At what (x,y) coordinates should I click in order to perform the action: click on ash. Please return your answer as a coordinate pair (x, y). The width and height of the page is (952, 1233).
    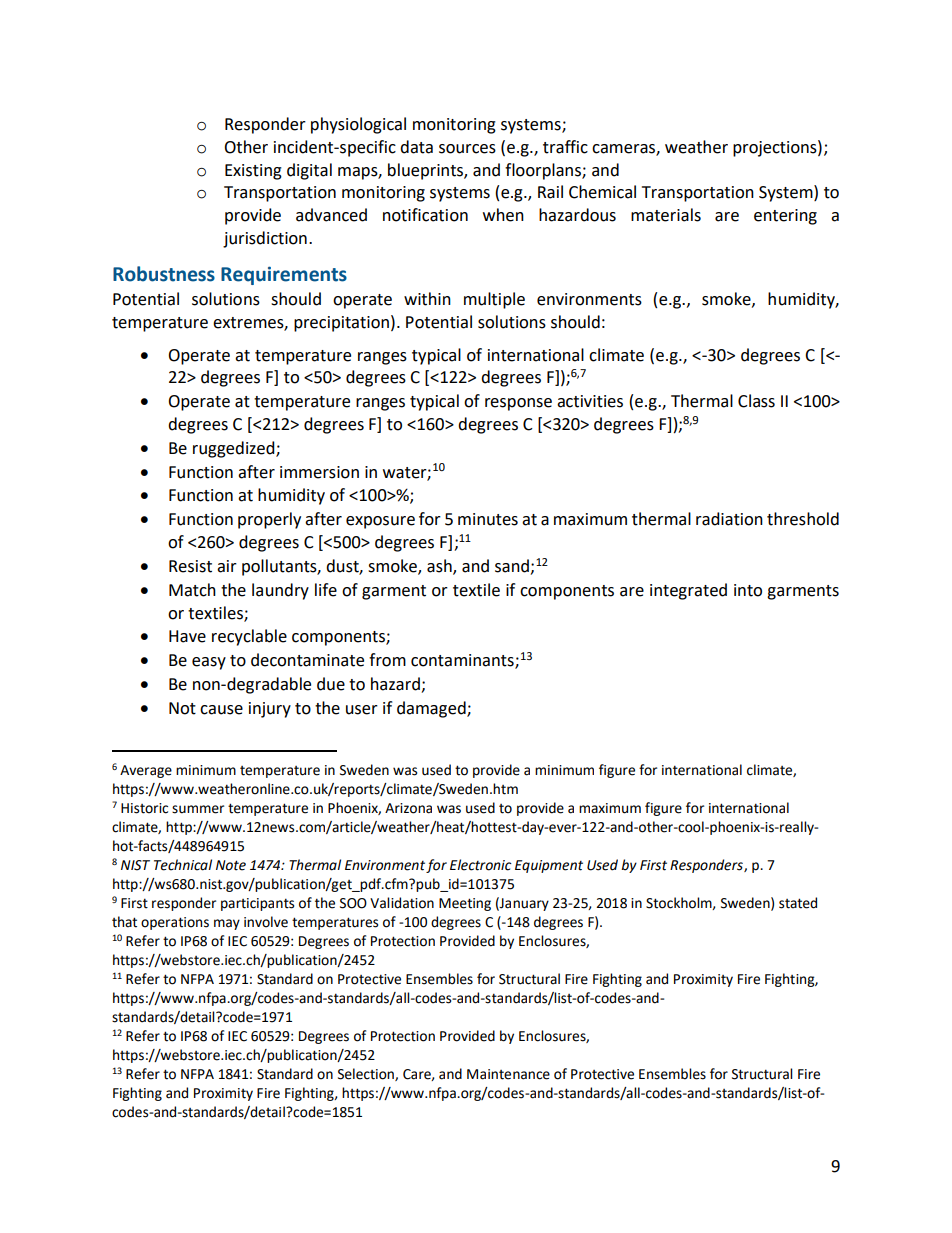
    Looking at the image, I should click on (440, 567).
